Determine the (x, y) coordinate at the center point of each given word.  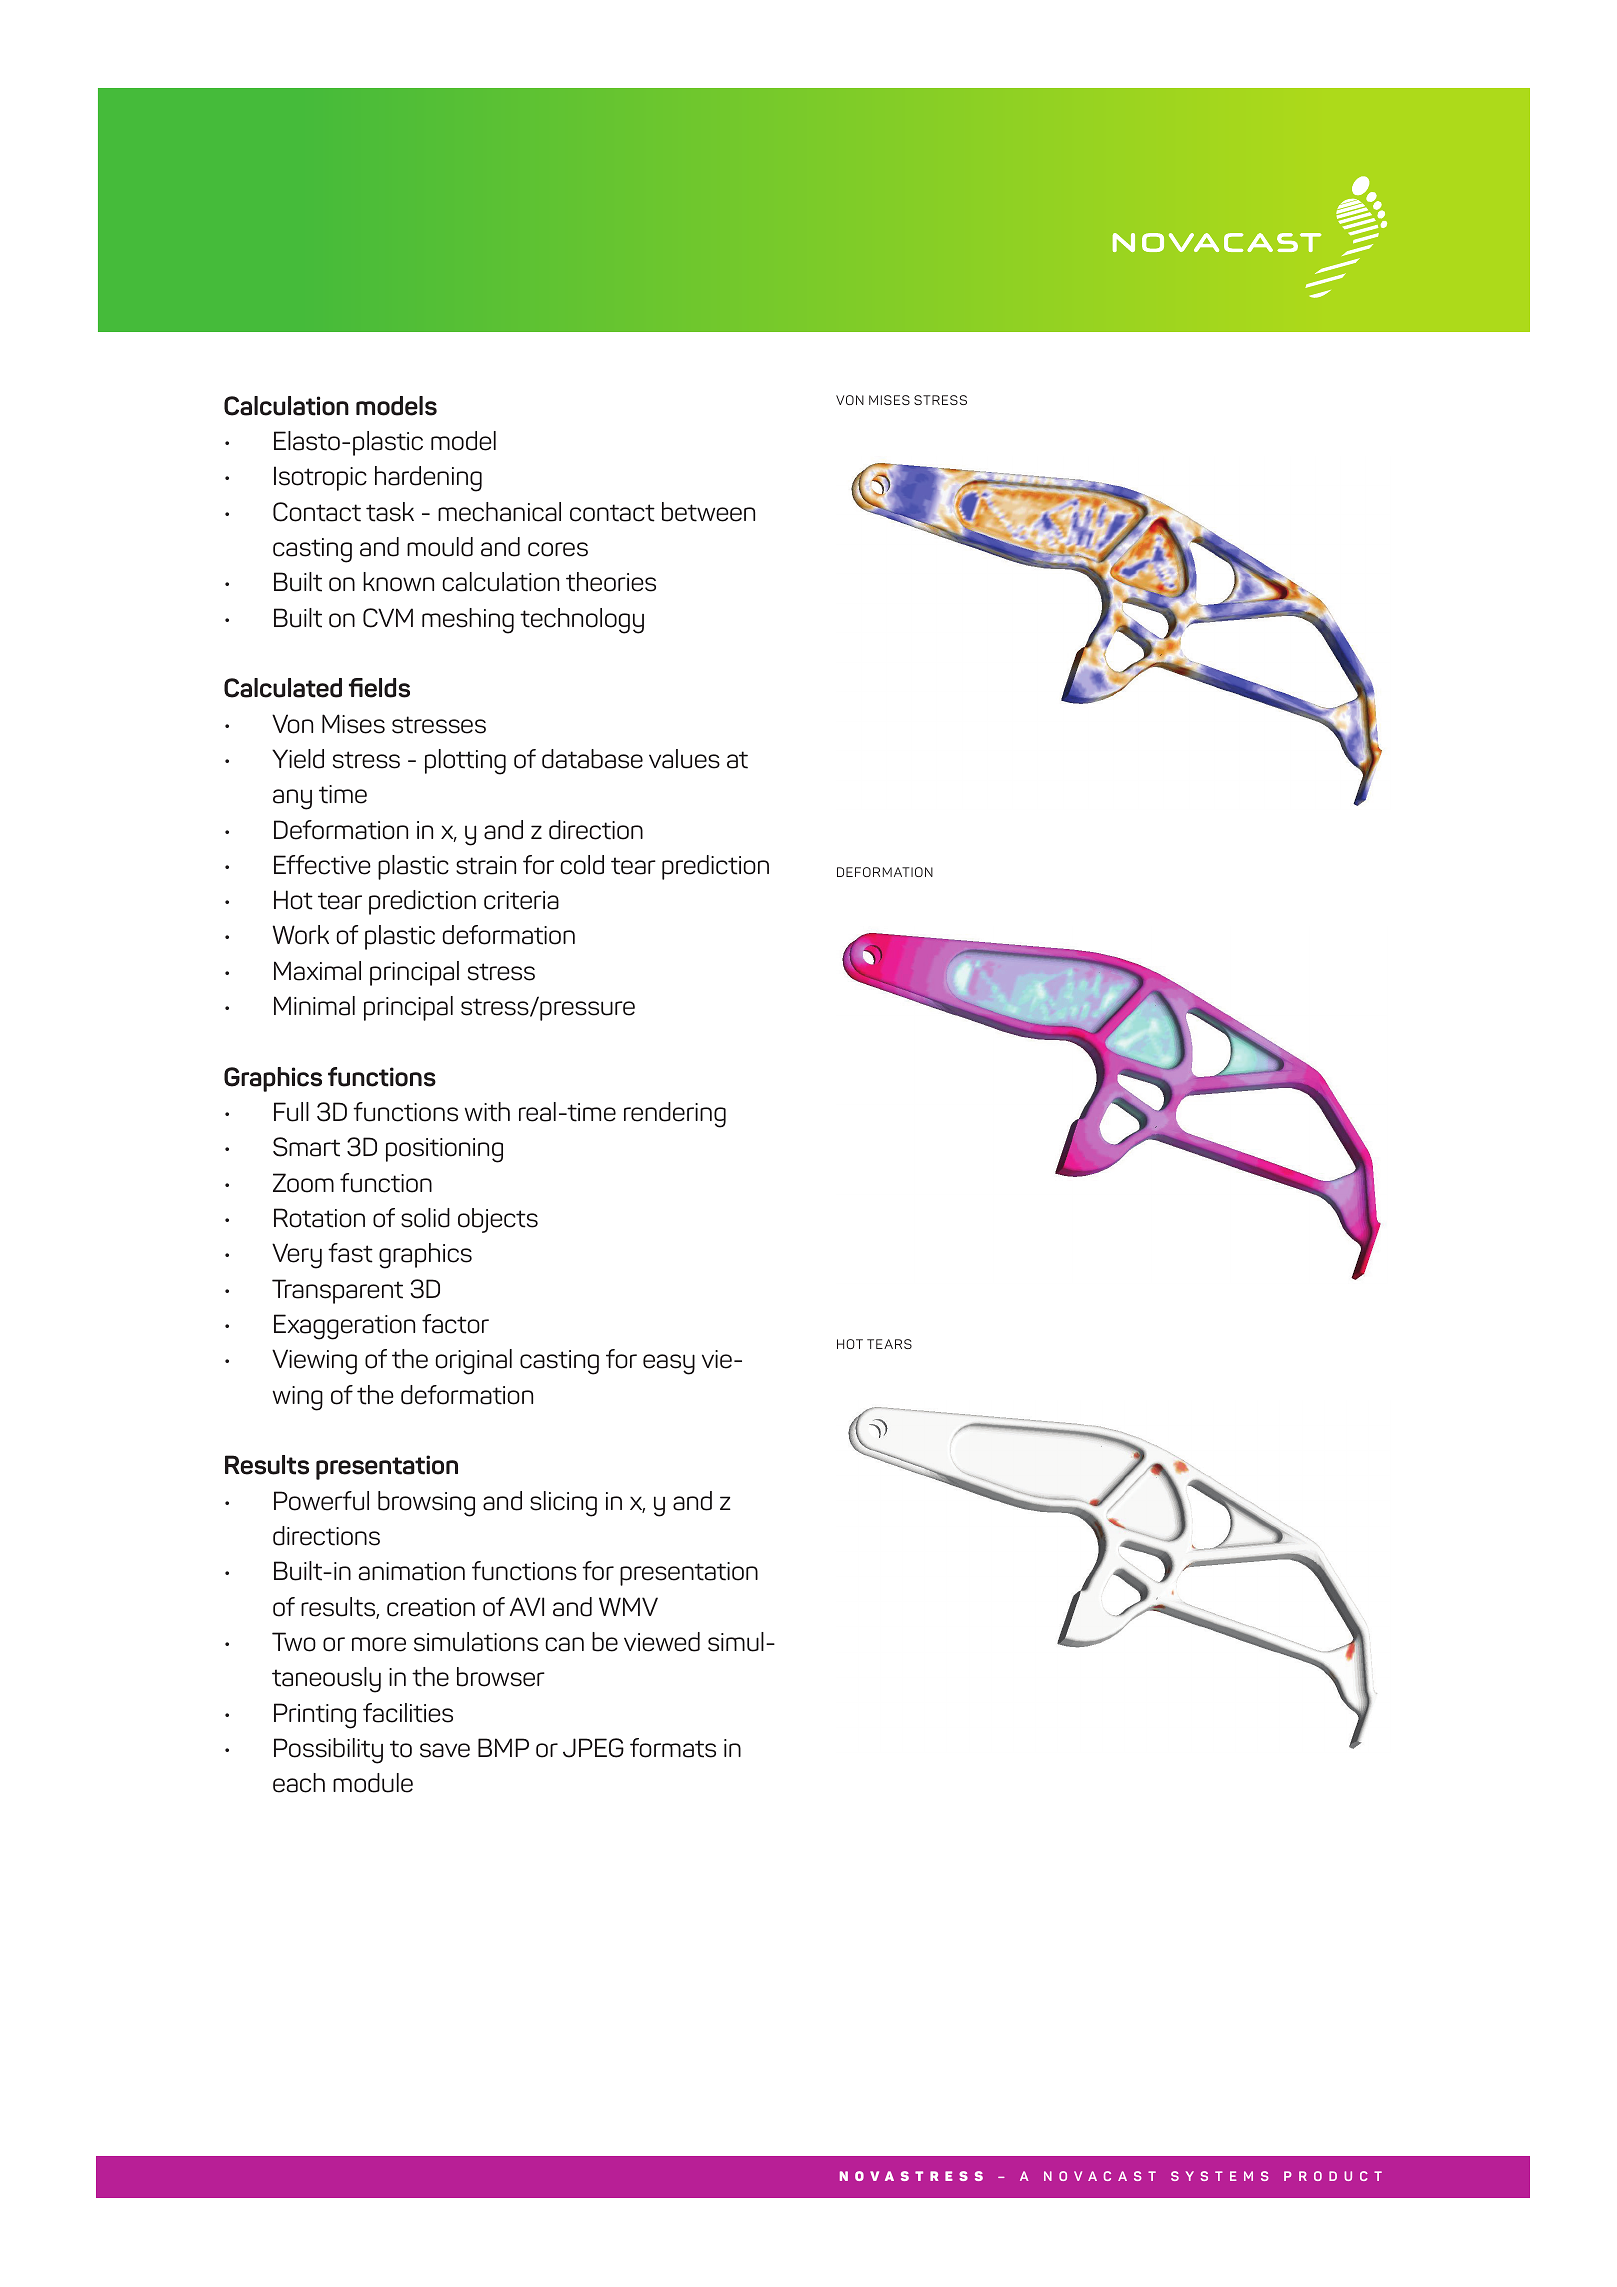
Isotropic (320, 478)
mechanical (499, 512)
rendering (675, 1115)
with (487, 1112)
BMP (503, 1747)
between (708, 512)
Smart (306, 1147)
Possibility (328, 1751)
